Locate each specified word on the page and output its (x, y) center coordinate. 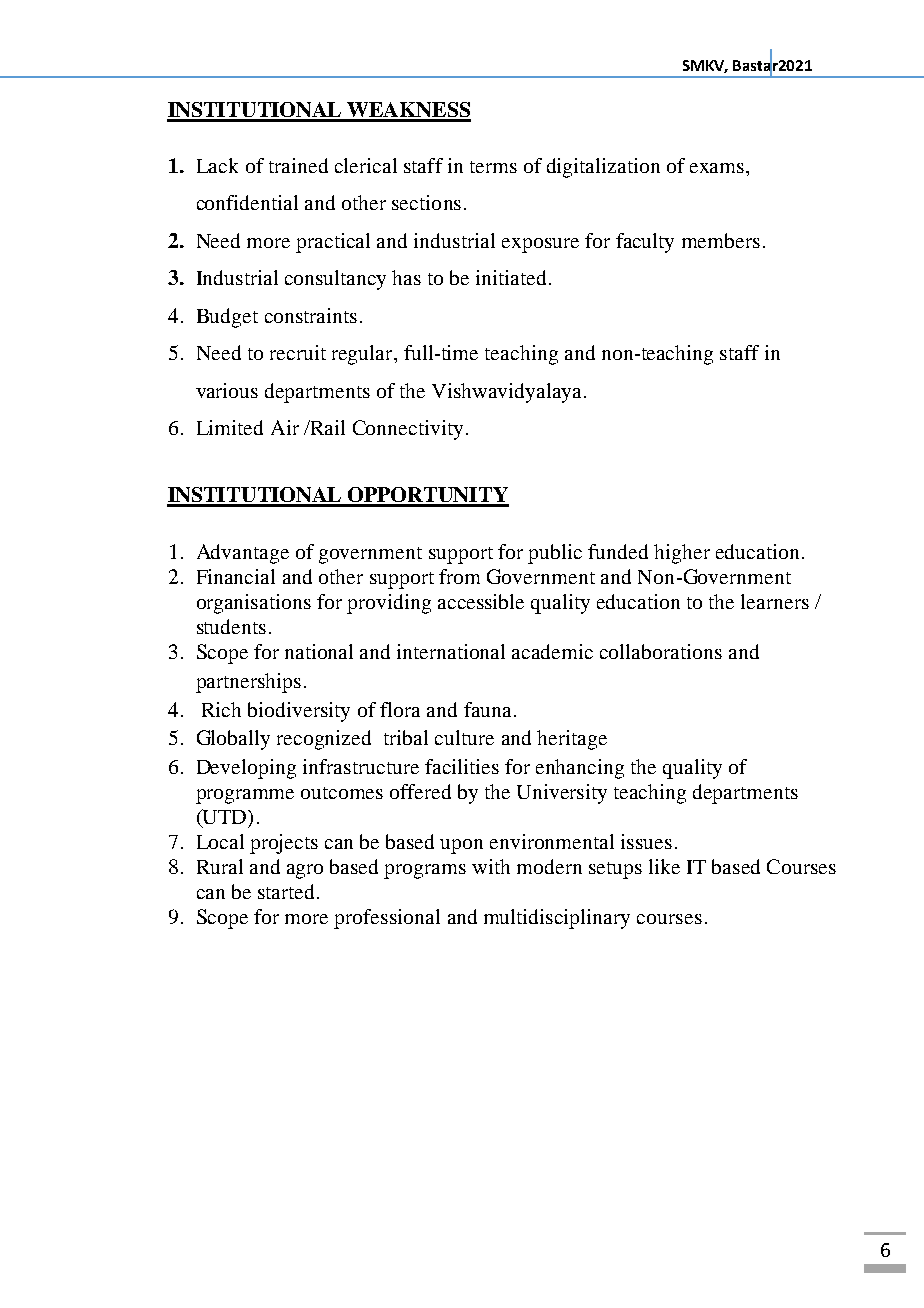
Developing (246, 769)
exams (718, 168)
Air (285, 427)
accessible (481, 601)
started (286, 891)
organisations (254, 604)
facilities (462, 766)
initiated (513, 277)
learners (775, 601)
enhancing (580, 769)
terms (493, 167)
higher (682, 554)
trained (298, 165)
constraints (311, 315)
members (721, 240)
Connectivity (408, 430)
